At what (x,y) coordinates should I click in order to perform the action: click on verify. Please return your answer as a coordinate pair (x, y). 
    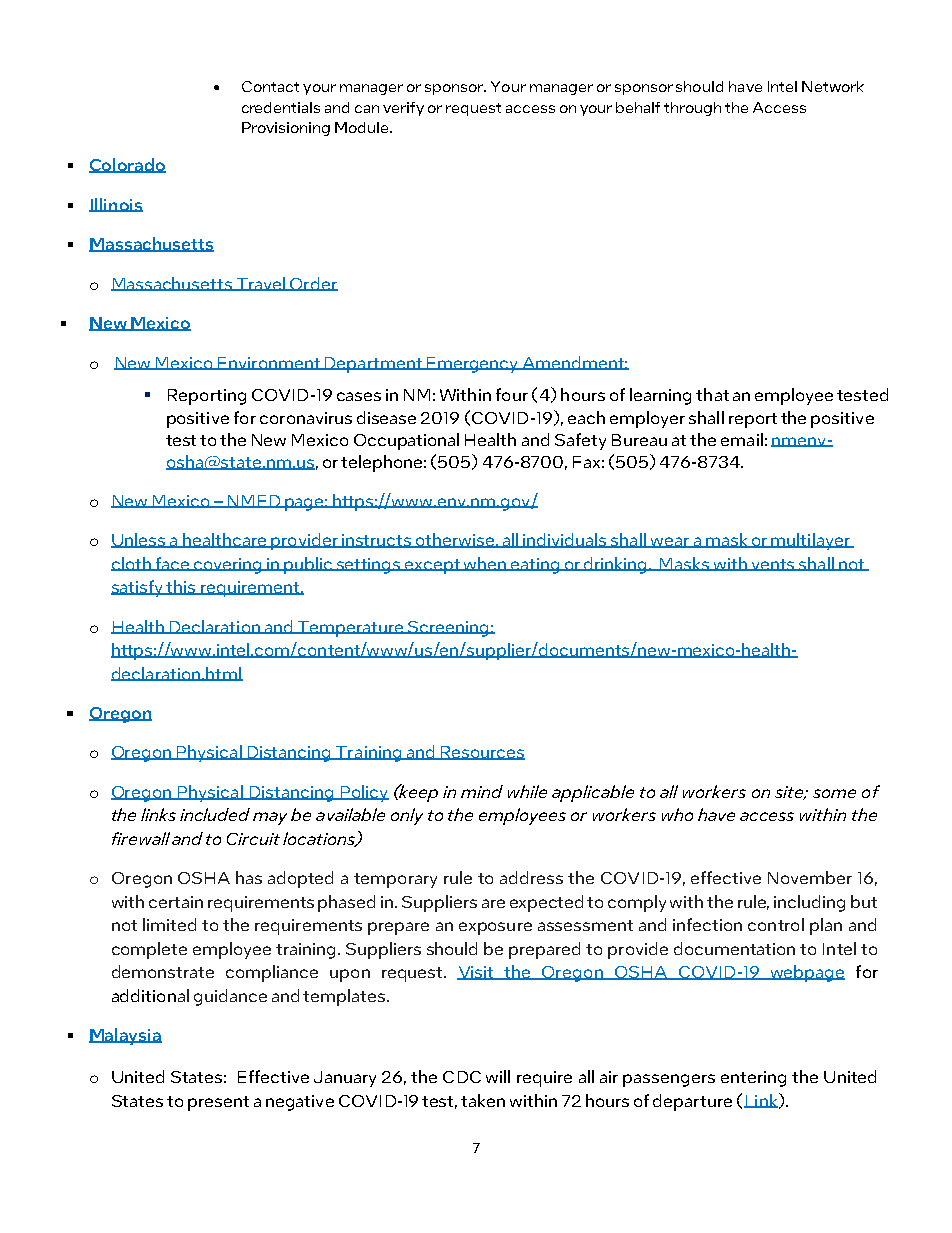
    Looking at the image, I should click on (403, 109).
